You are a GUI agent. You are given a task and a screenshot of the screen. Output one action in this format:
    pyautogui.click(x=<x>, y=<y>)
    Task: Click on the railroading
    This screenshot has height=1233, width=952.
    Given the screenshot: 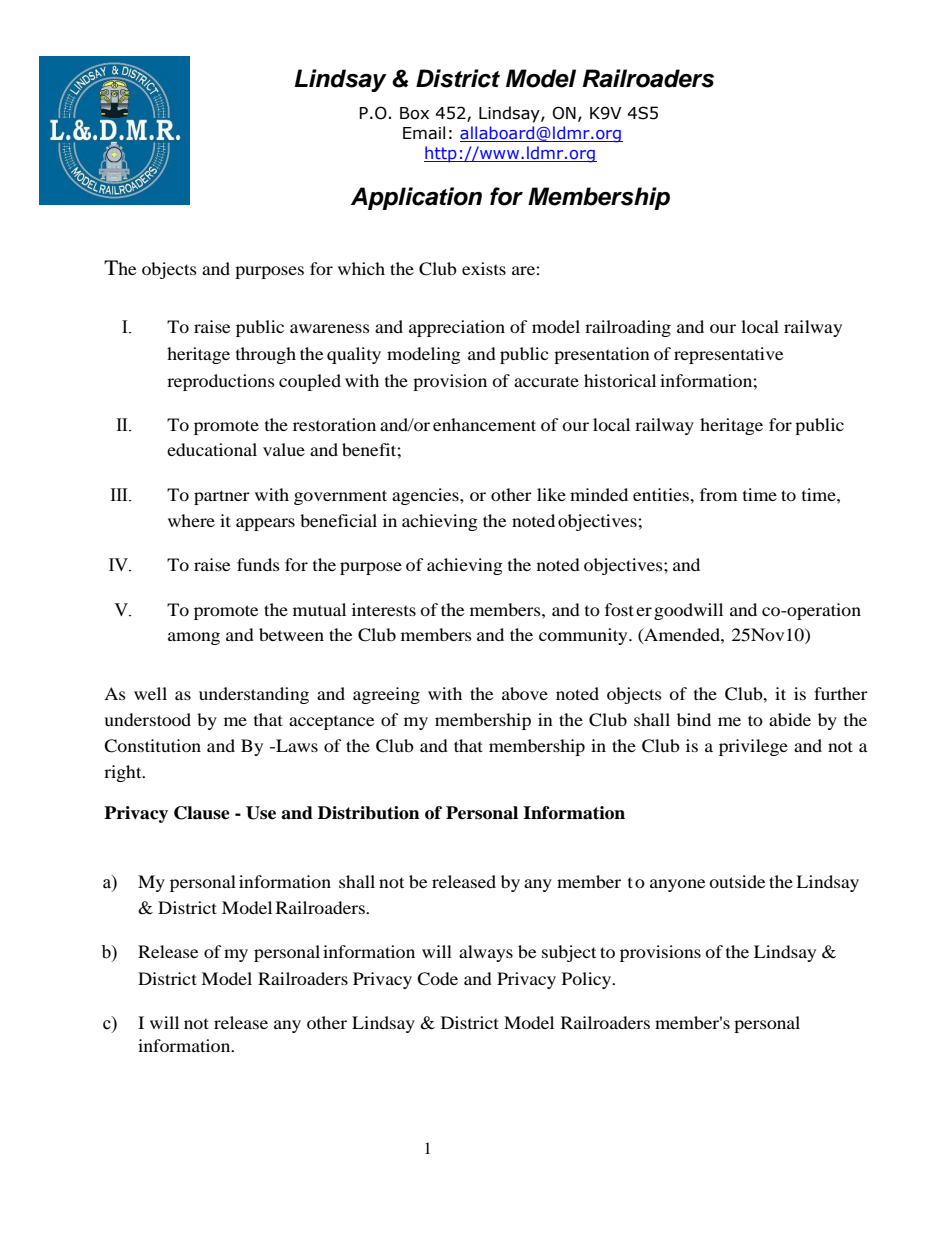 What is the action you would take?
    pyautogui.click(x=628, y=328)
